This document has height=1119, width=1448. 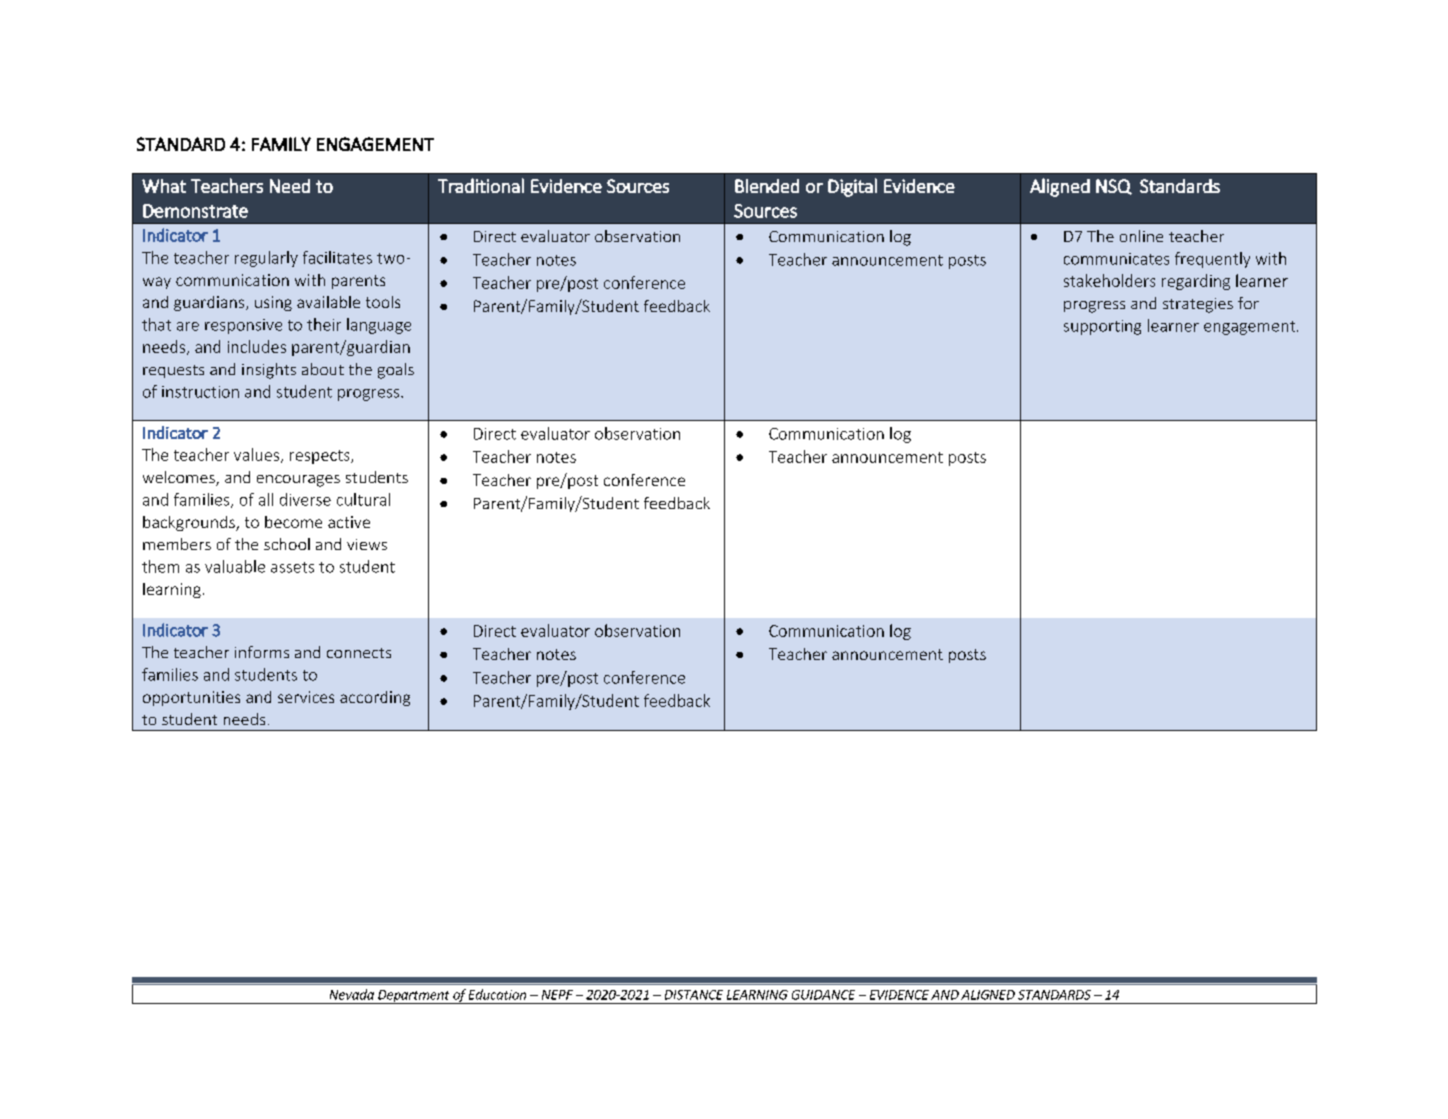 What do you see at coordinates (195, 211) in the document?
I see `Demonstrate` at bounding box center [195, 211].
